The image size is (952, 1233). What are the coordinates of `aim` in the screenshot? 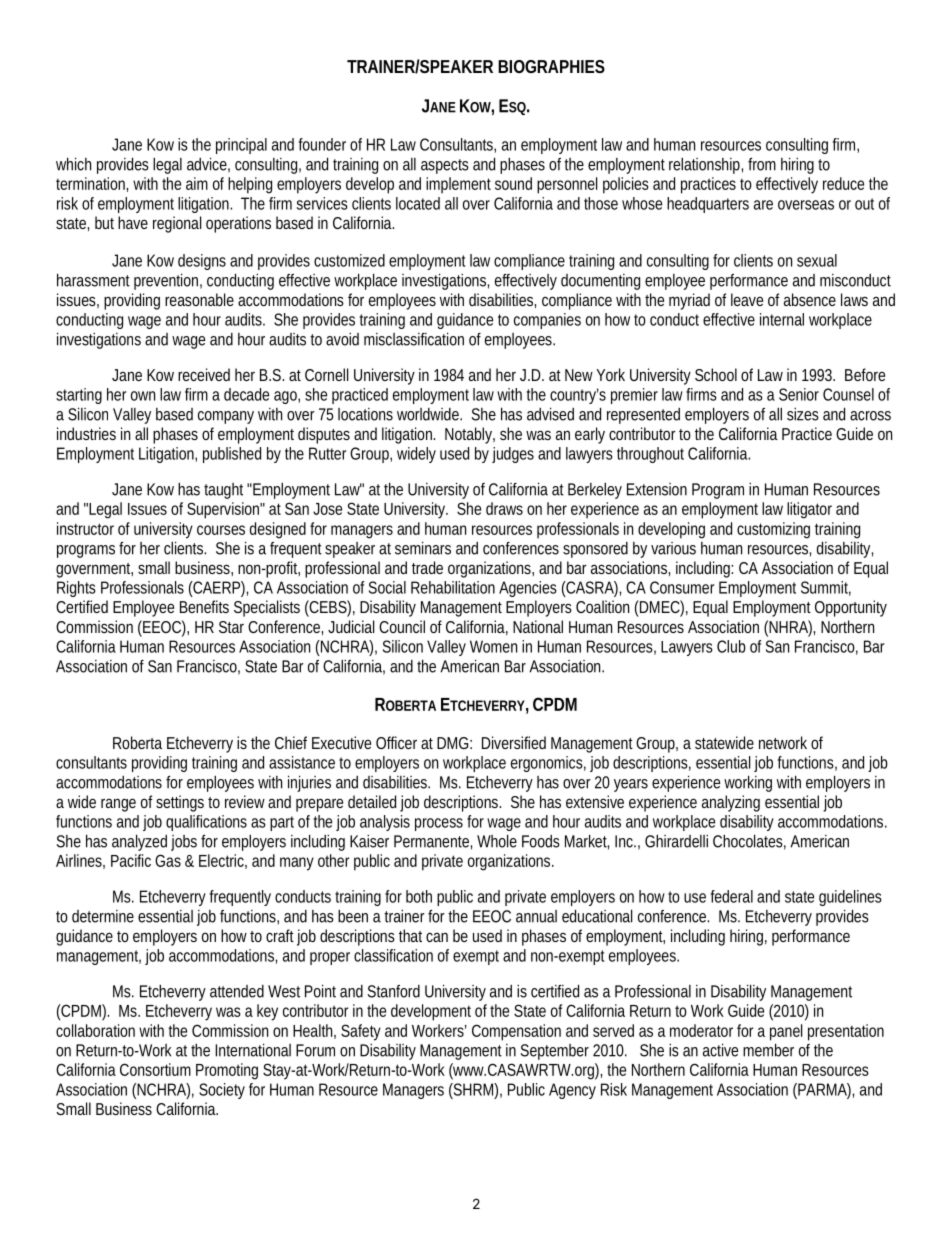 It's located at (197, 183).
